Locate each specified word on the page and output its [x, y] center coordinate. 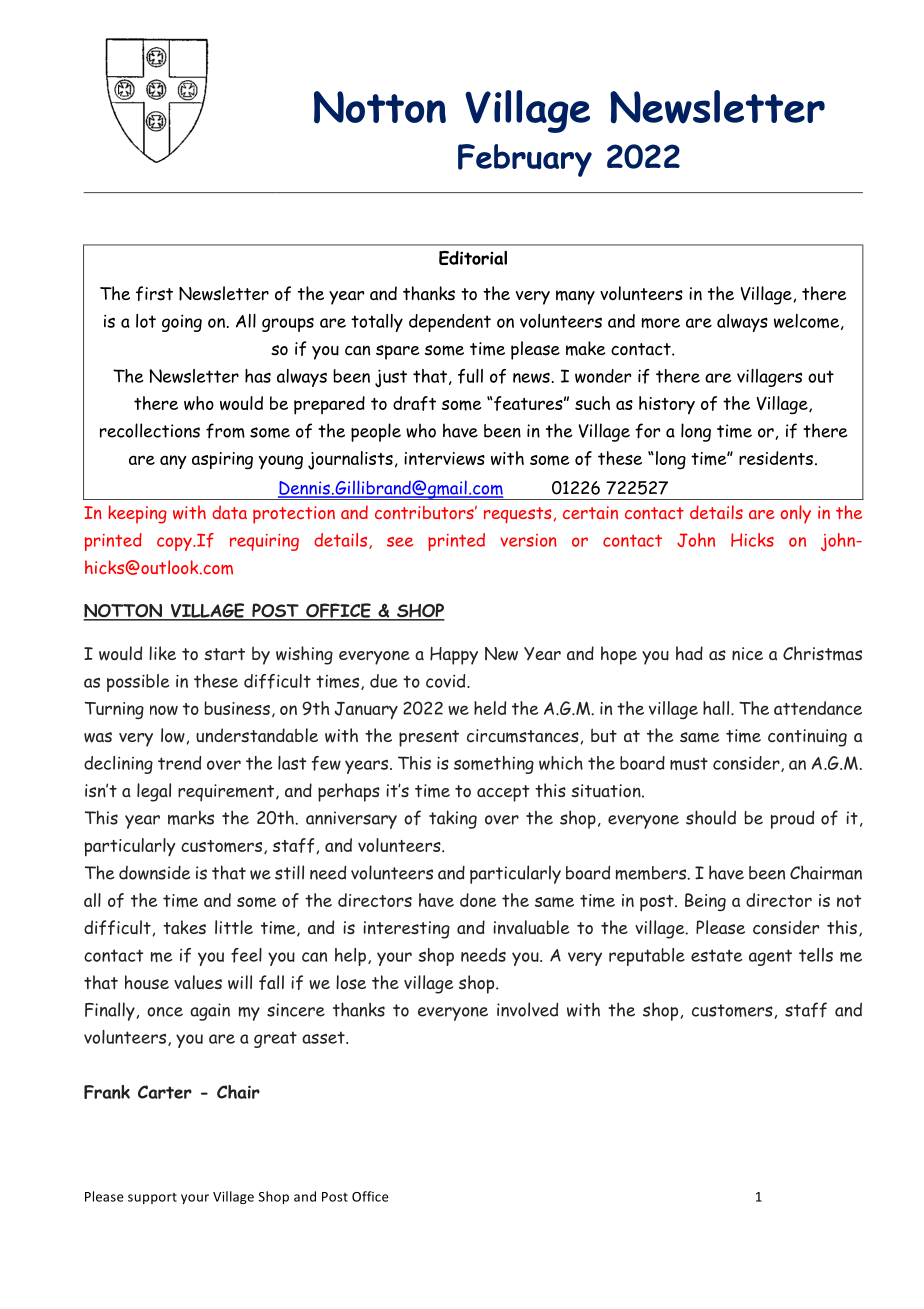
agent [770, 957]
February [525, 160]
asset [324, 1037]
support [152, 1198]
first [154, 293]
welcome [808, 322]
